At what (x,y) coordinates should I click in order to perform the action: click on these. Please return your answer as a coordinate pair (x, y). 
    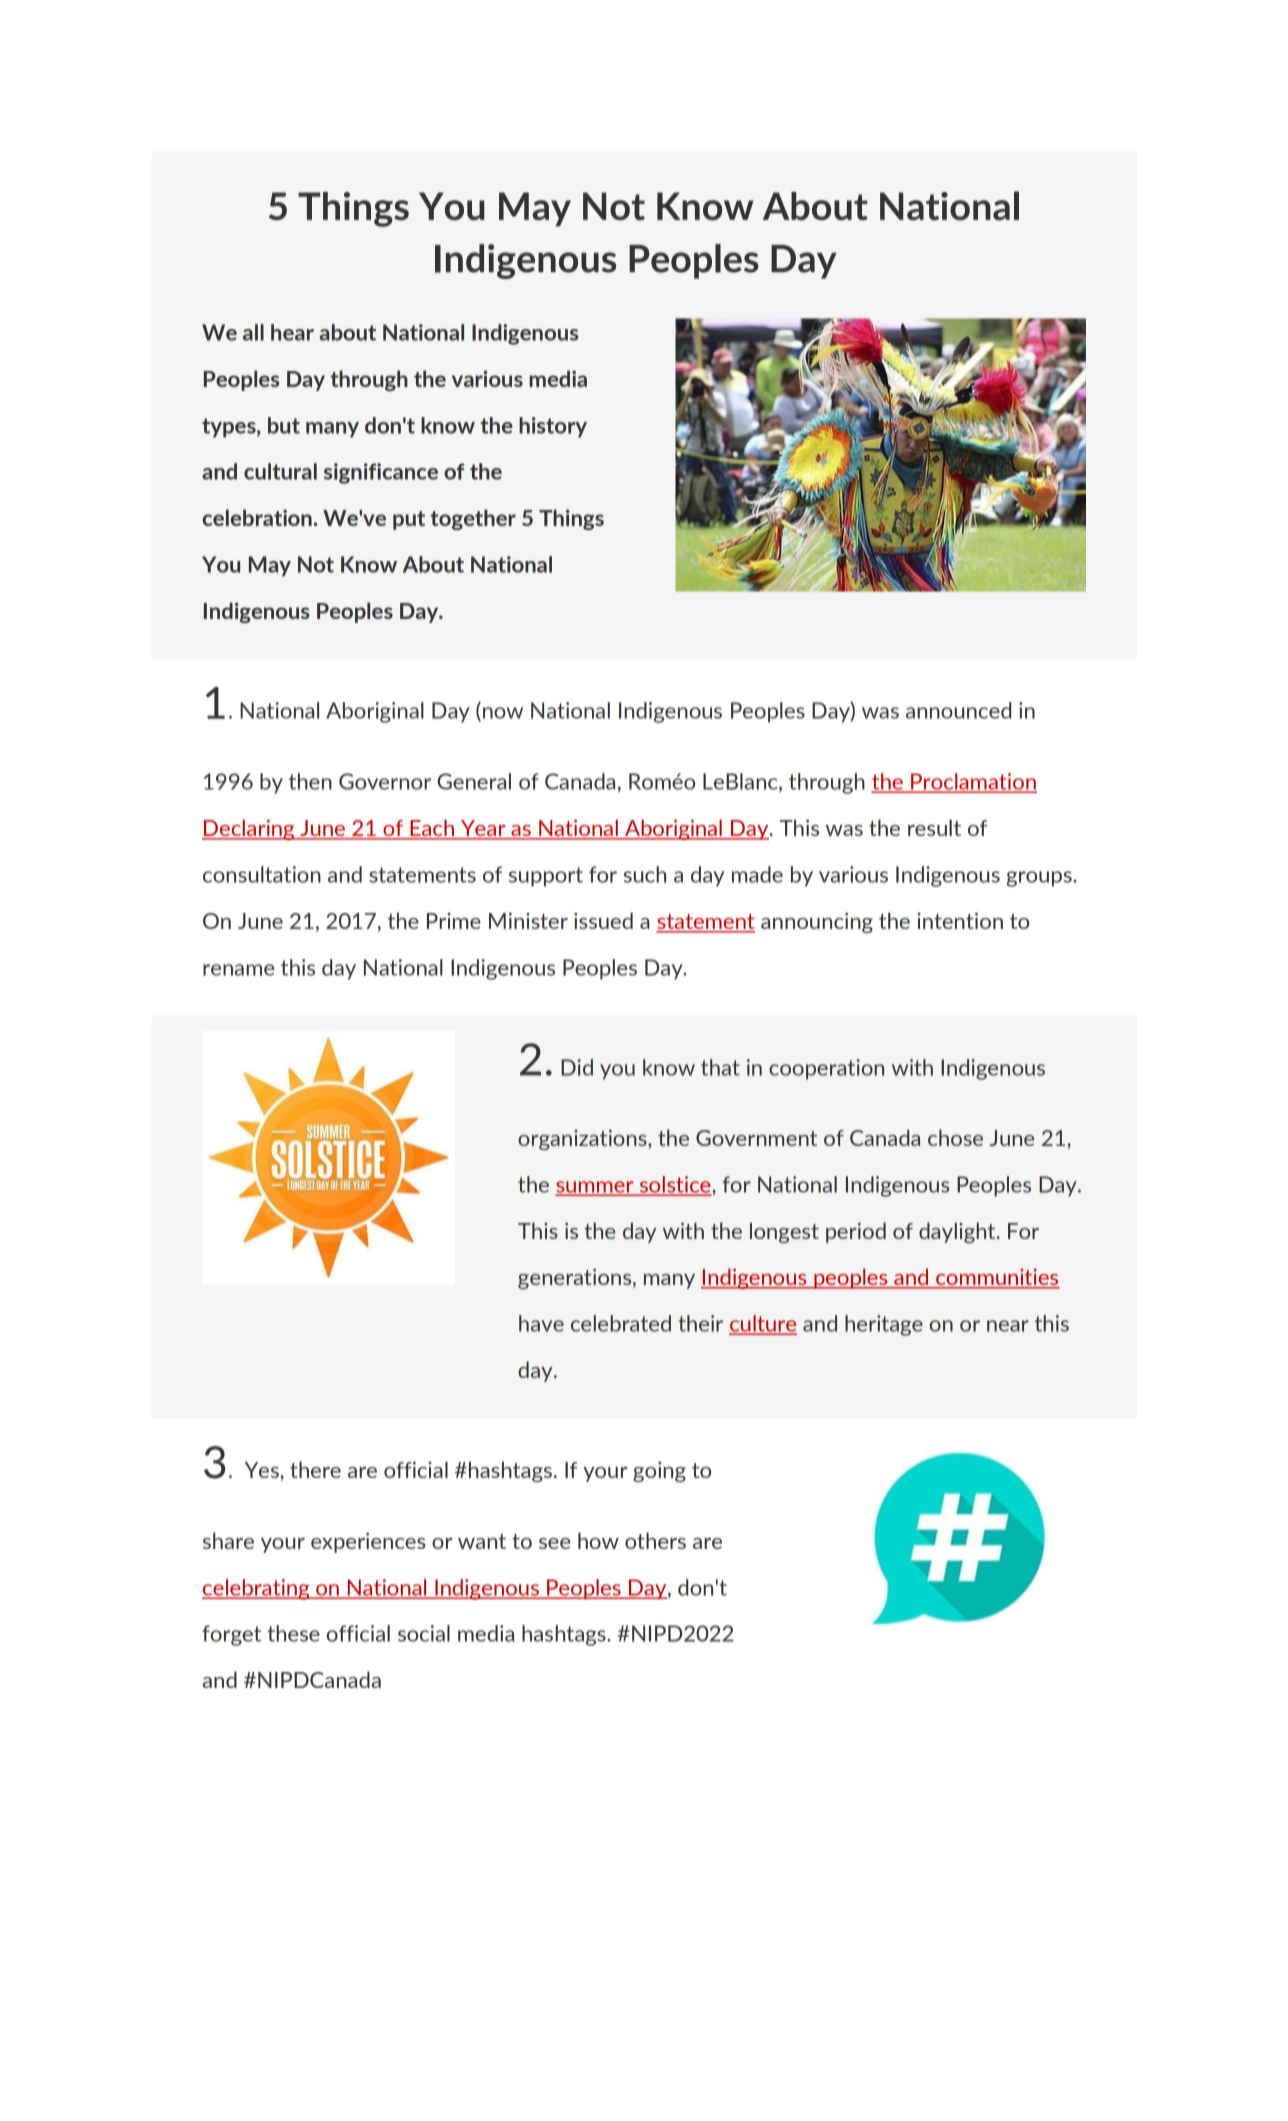
    Looking at the image, I should click on (293, 1633).
